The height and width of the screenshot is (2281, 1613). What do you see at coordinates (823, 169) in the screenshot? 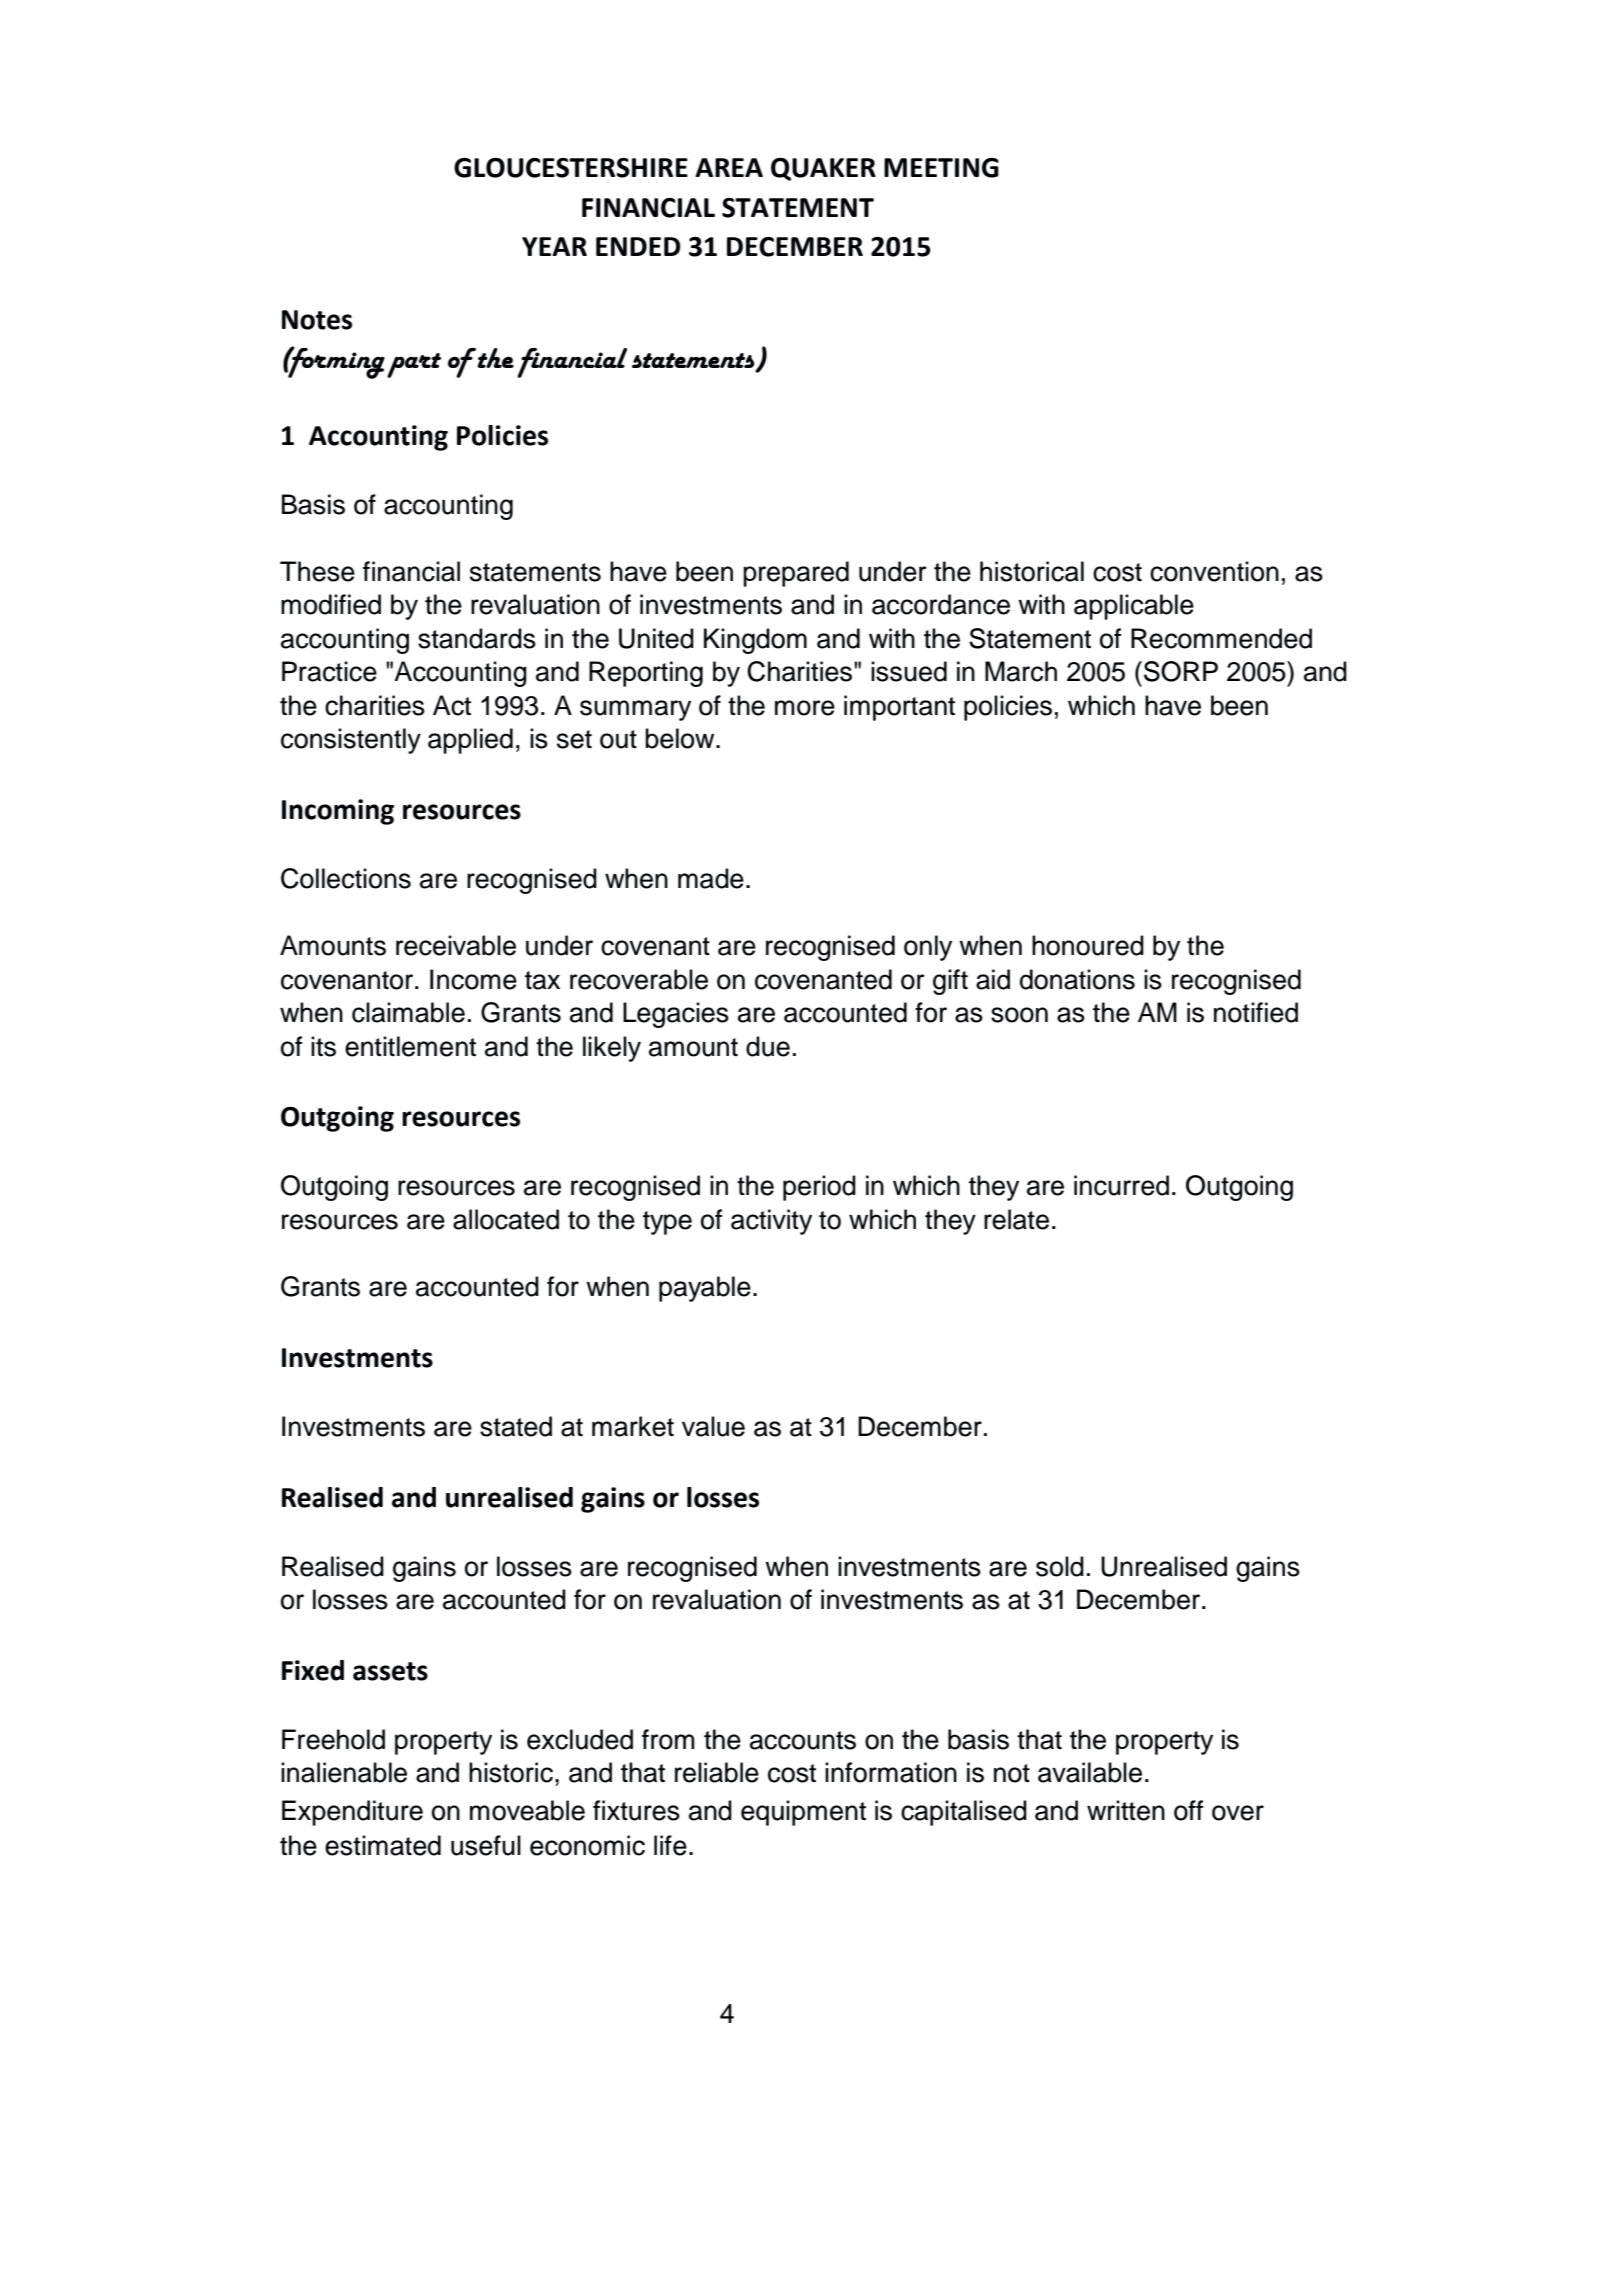
I see `QUAKER` at bounding box center [823, 169].
